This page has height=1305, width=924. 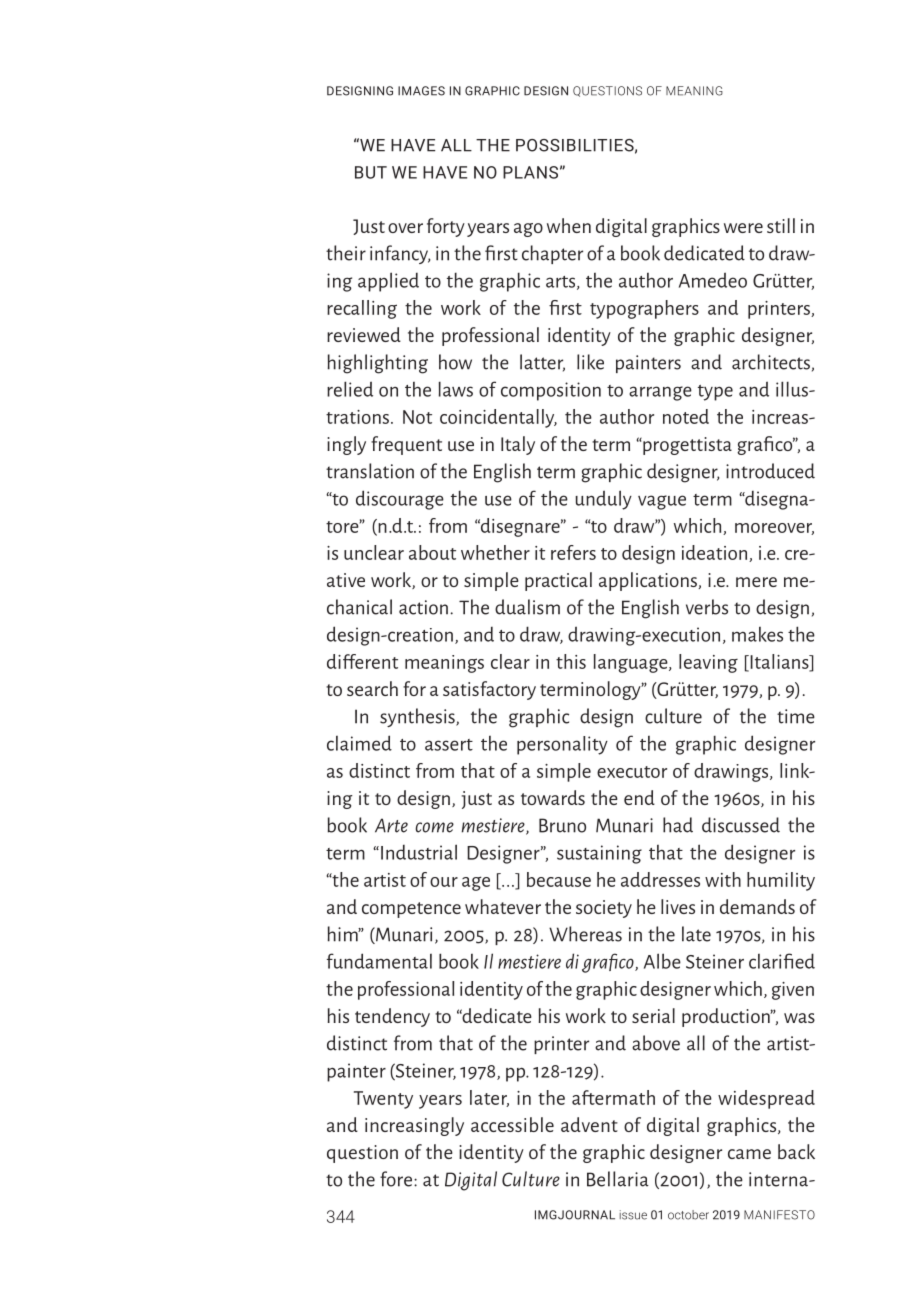 I want to click on makes, so click(x=757, y=634).
